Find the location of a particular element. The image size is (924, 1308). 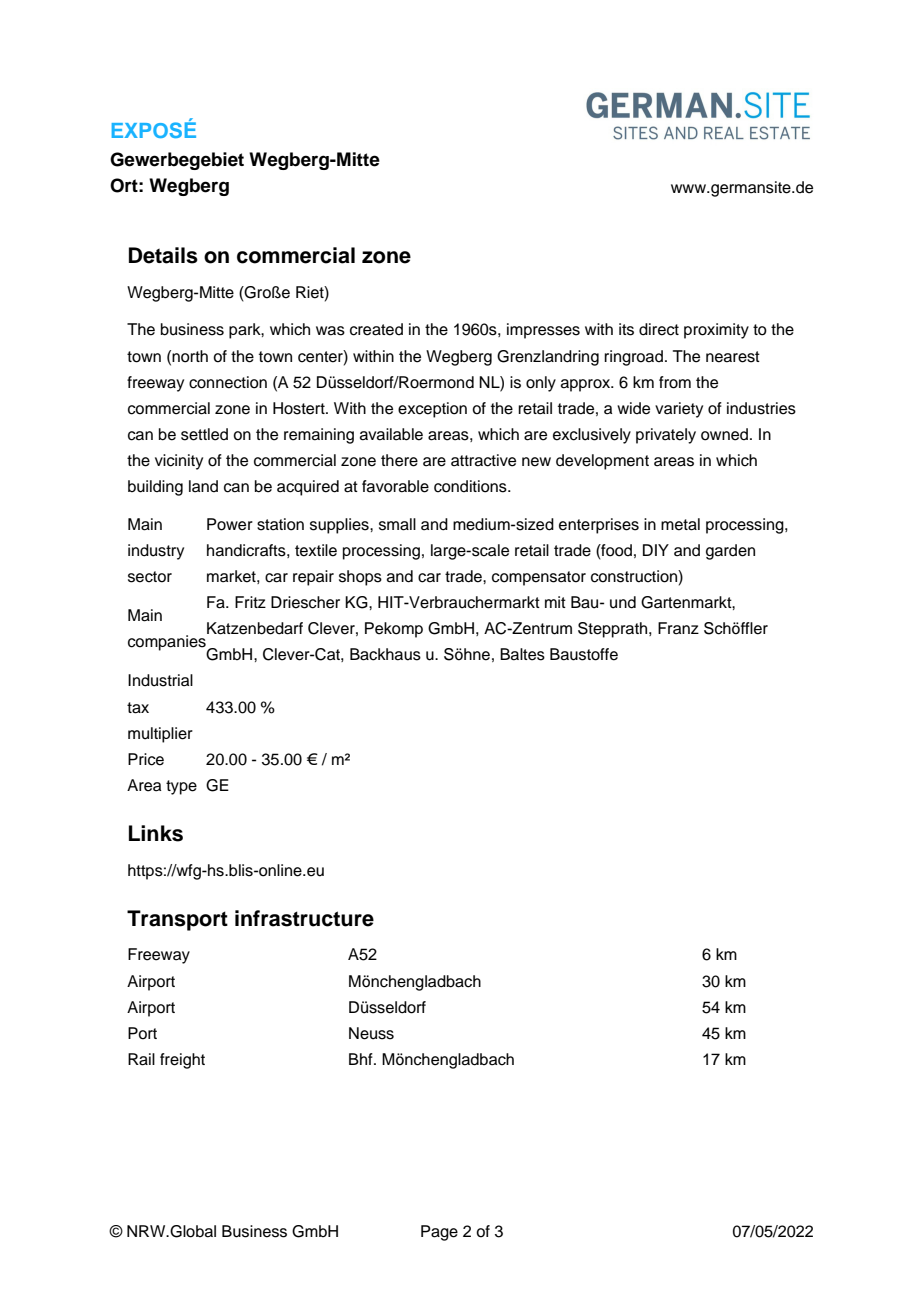

Franz is located at coordinates (678, 628).
